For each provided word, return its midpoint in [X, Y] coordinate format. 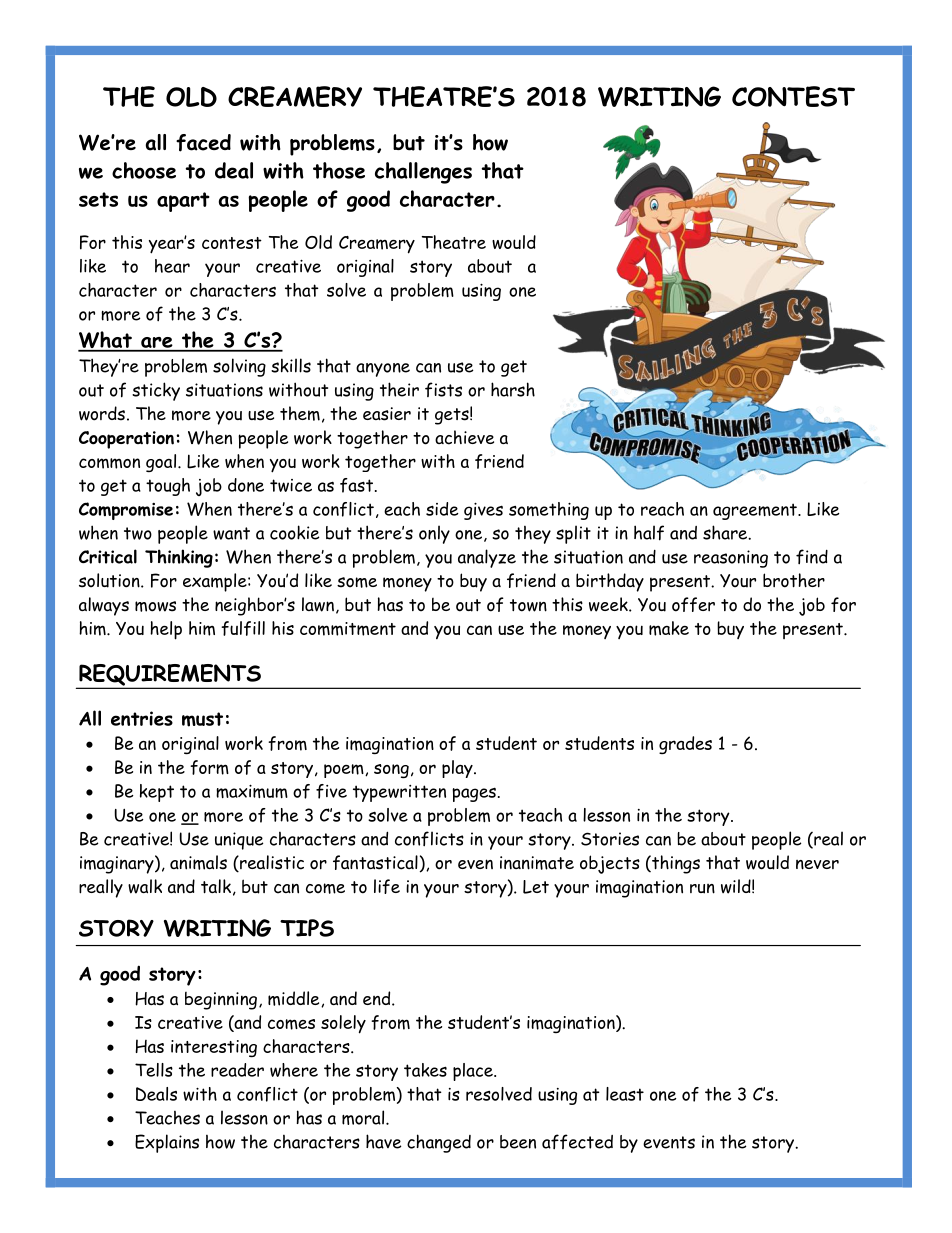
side [442, 509]
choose [144, 170]
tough [168, 487]
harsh [513, 389]
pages [474, 794]
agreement [756, 511]
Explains [167, 1143]
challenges [423, 173]
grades [685, 745]
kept [157, 793]
